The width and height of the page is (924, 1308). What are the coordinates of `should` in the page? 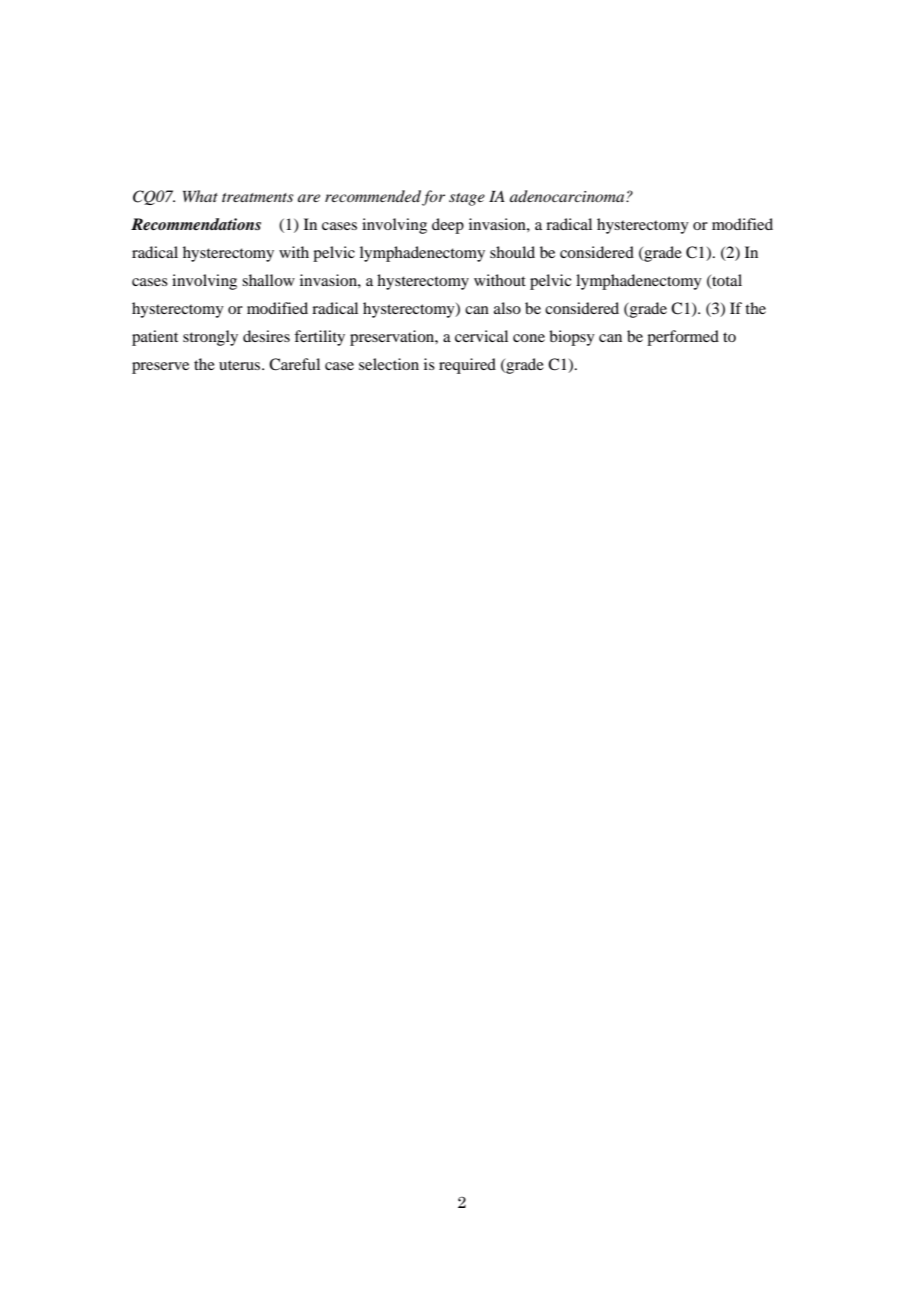 It's located at (512, 252).
